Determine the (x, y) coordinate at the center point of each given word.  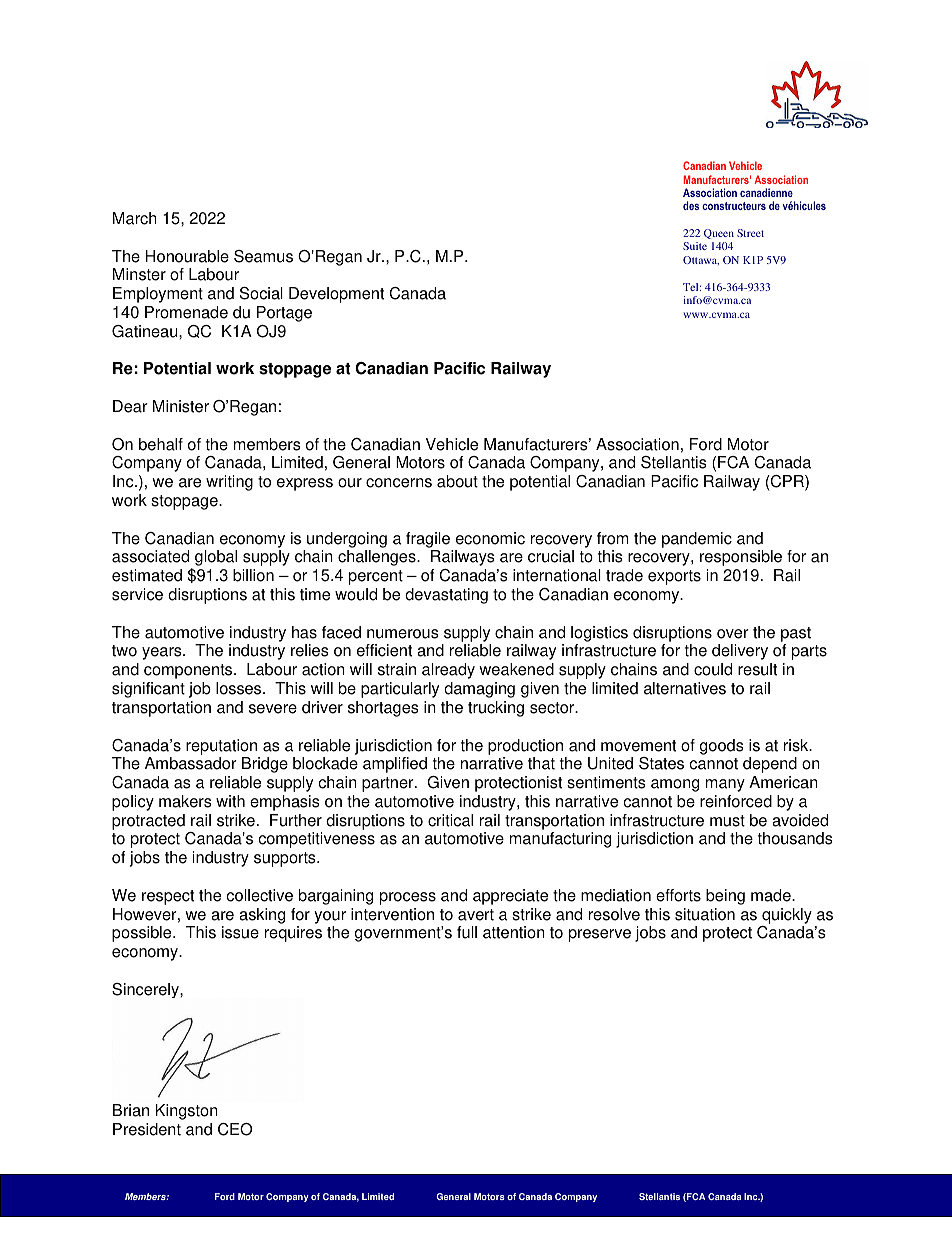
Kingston (186, 1112)
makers (185, 801)
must (727, 821)
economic (490, 538)
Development (336, 295)
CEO (235, 1129)
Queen (719, 234)
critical (450, 820)
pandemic (697, 540)
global (216, 558)
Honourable (187, 256)
